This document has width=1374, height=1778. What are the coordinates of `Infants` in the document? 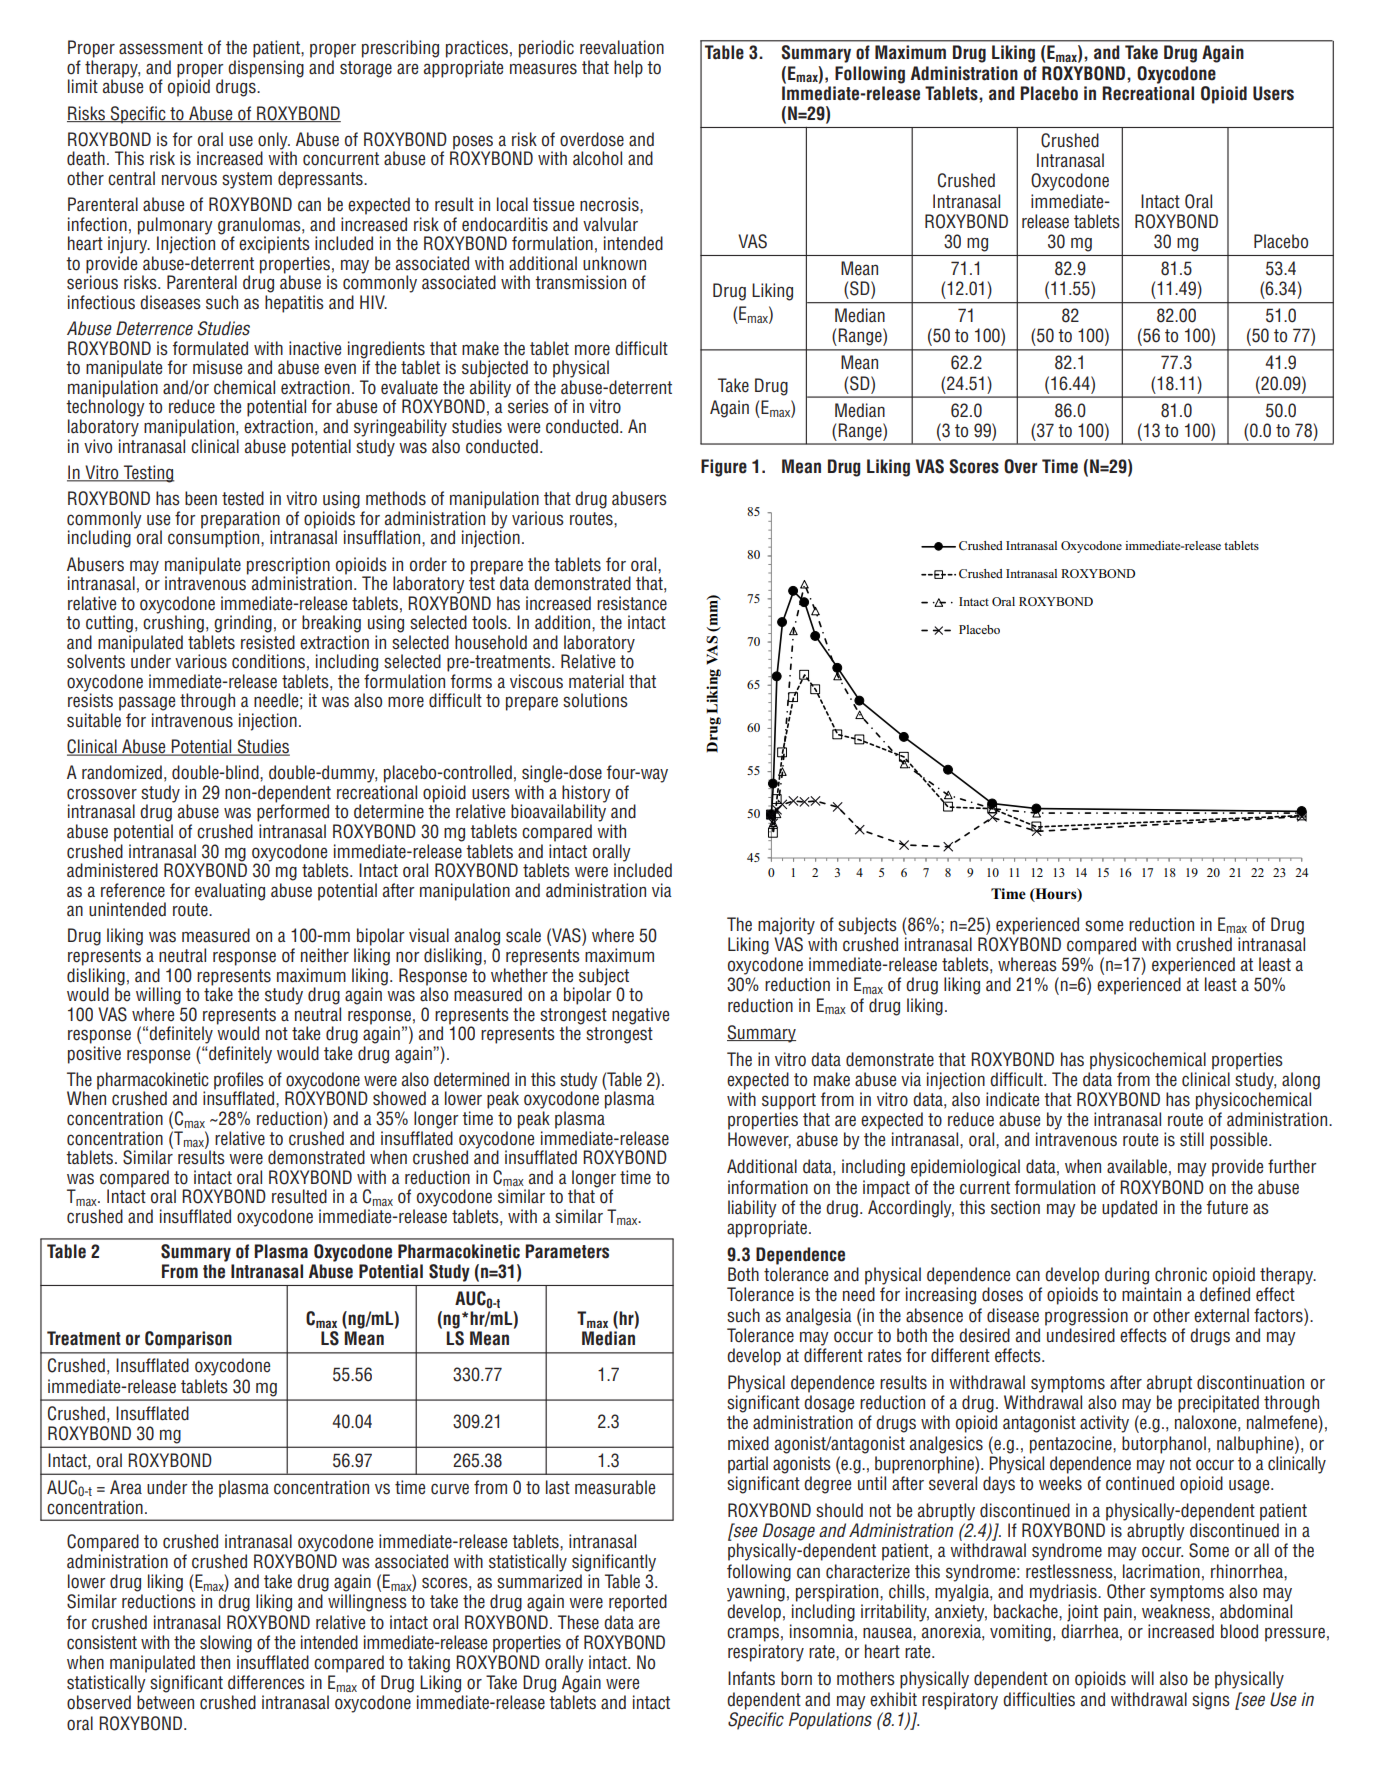 It's located at (751, 1678).
